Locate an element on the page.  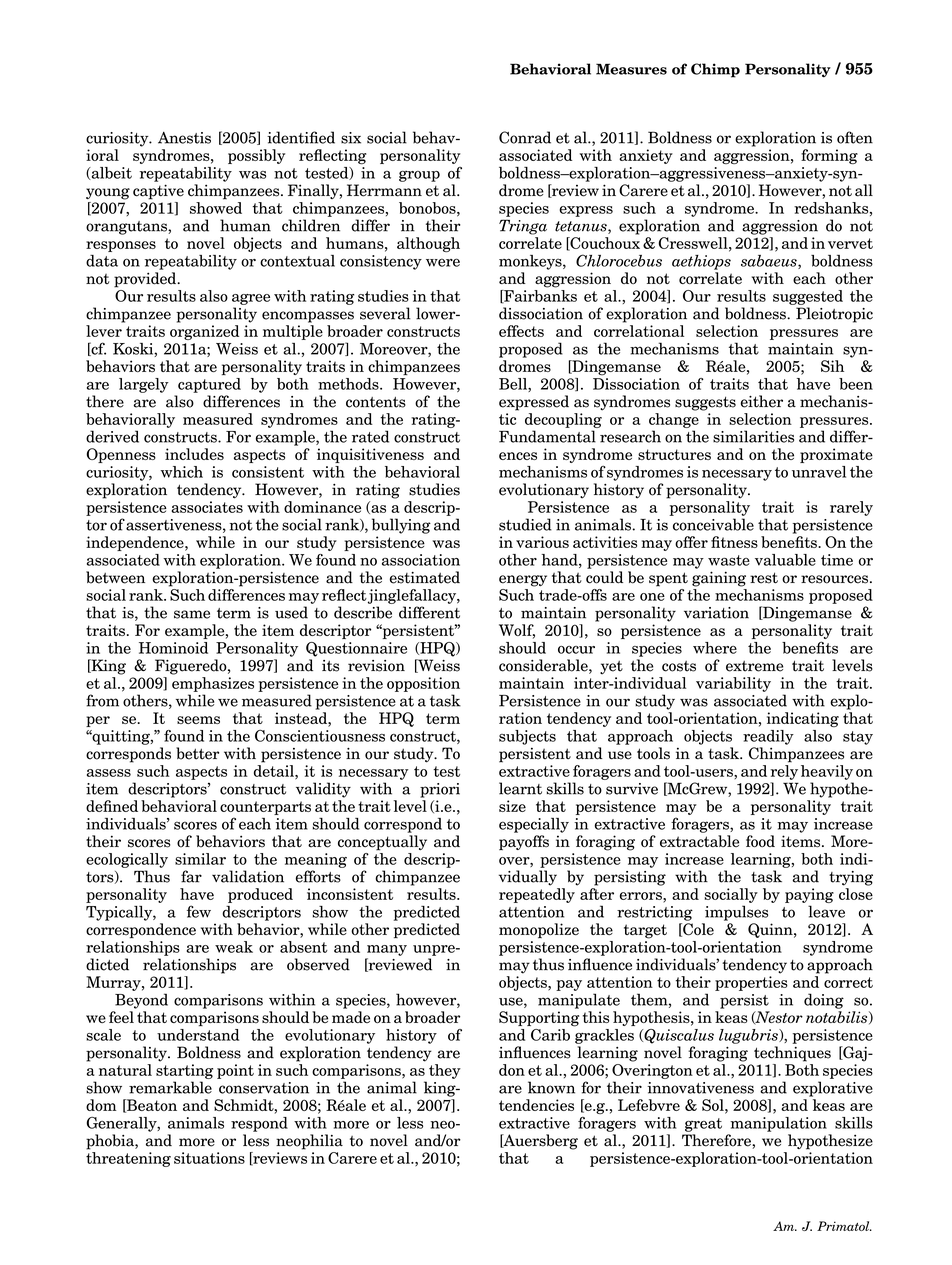
either is located at coordinates (762, 401).
